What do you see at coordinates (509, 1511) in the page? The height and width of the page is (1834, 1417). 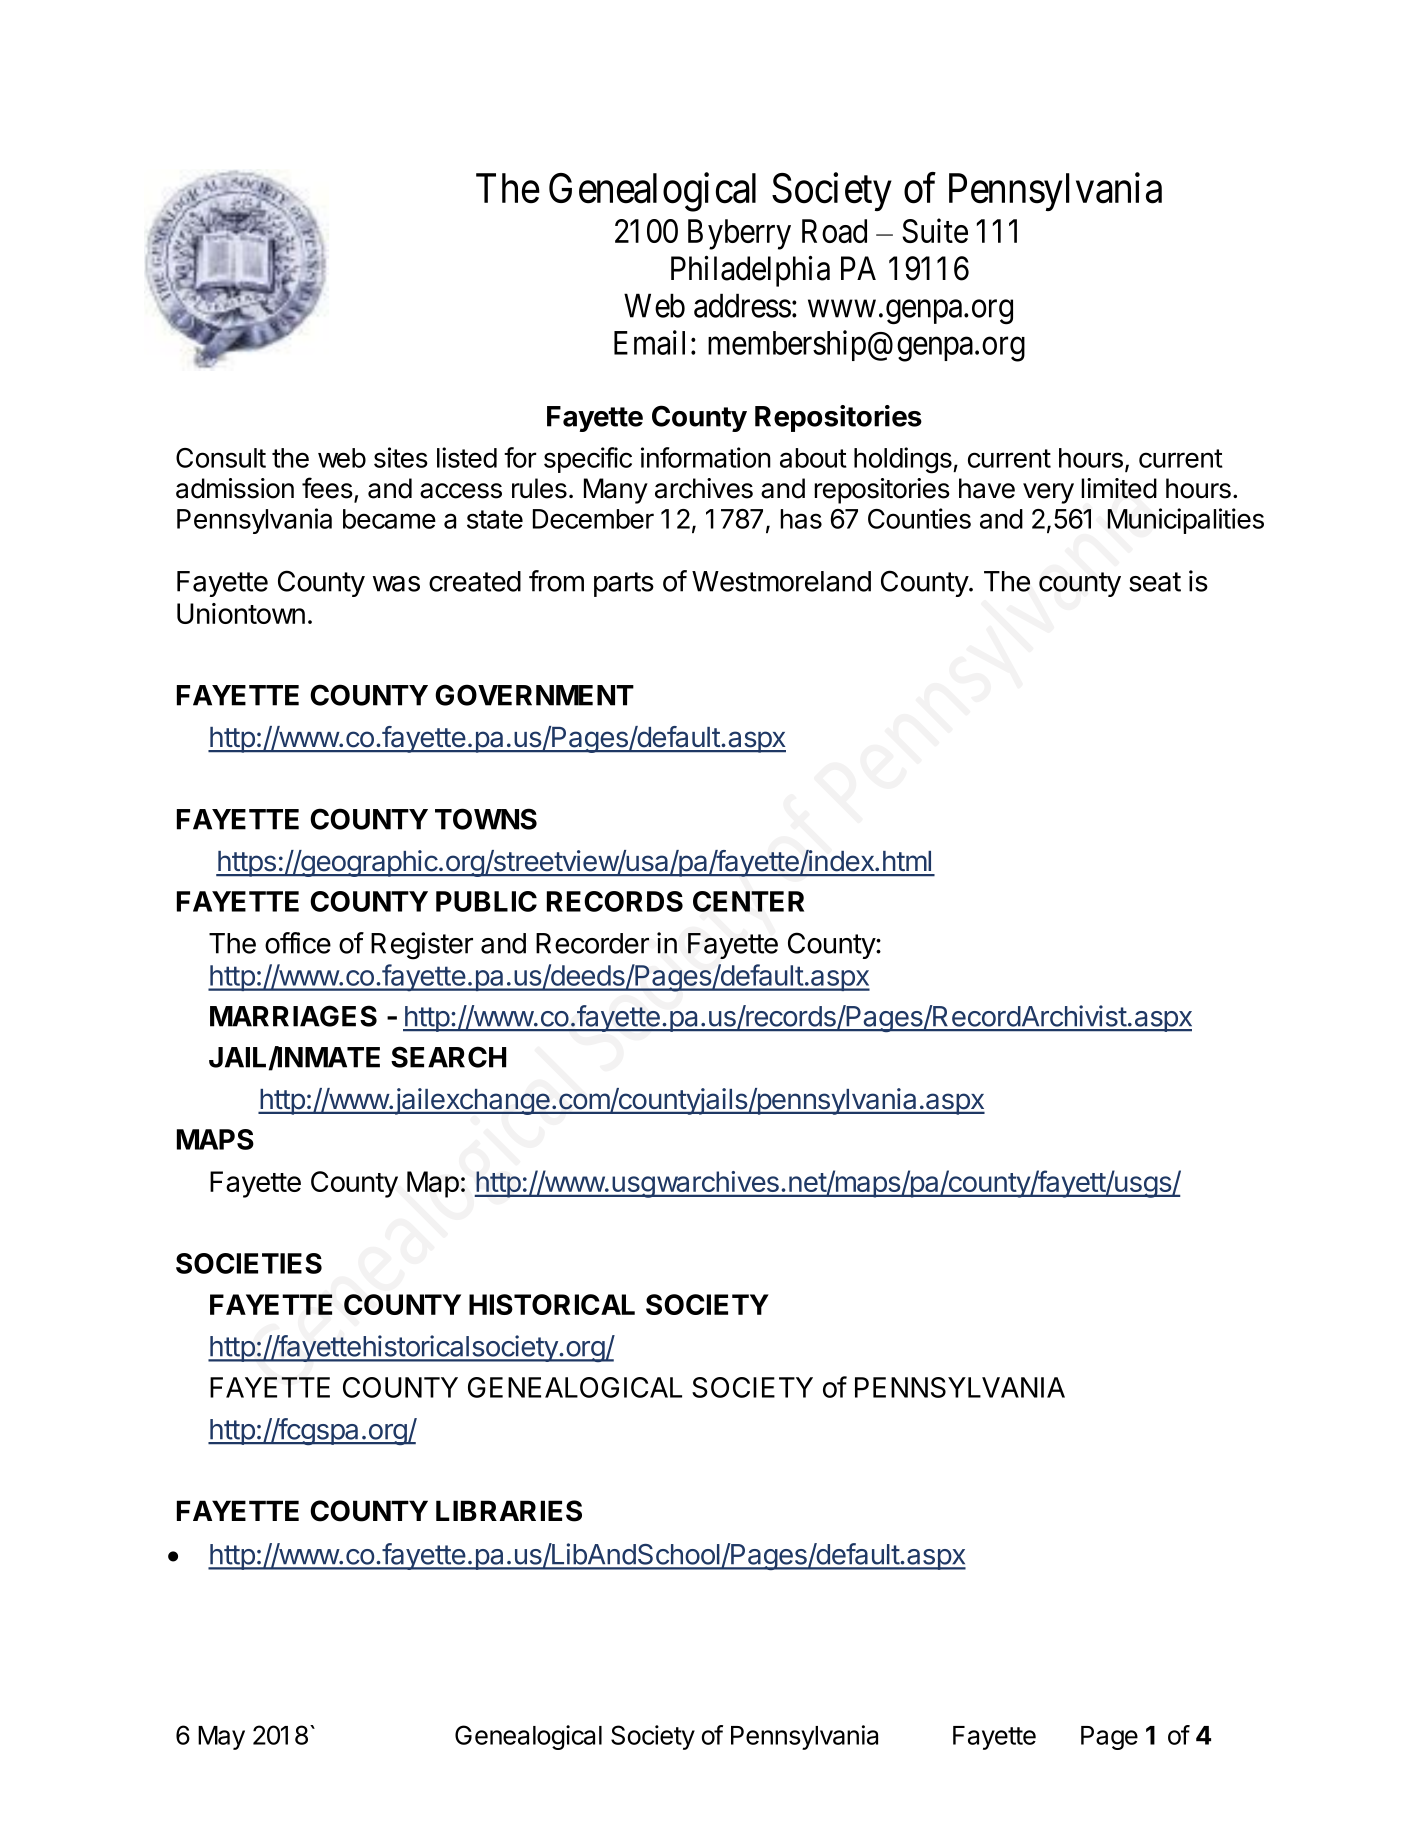 I see `LIBRARIES` at bounding box center [509, 1511].
